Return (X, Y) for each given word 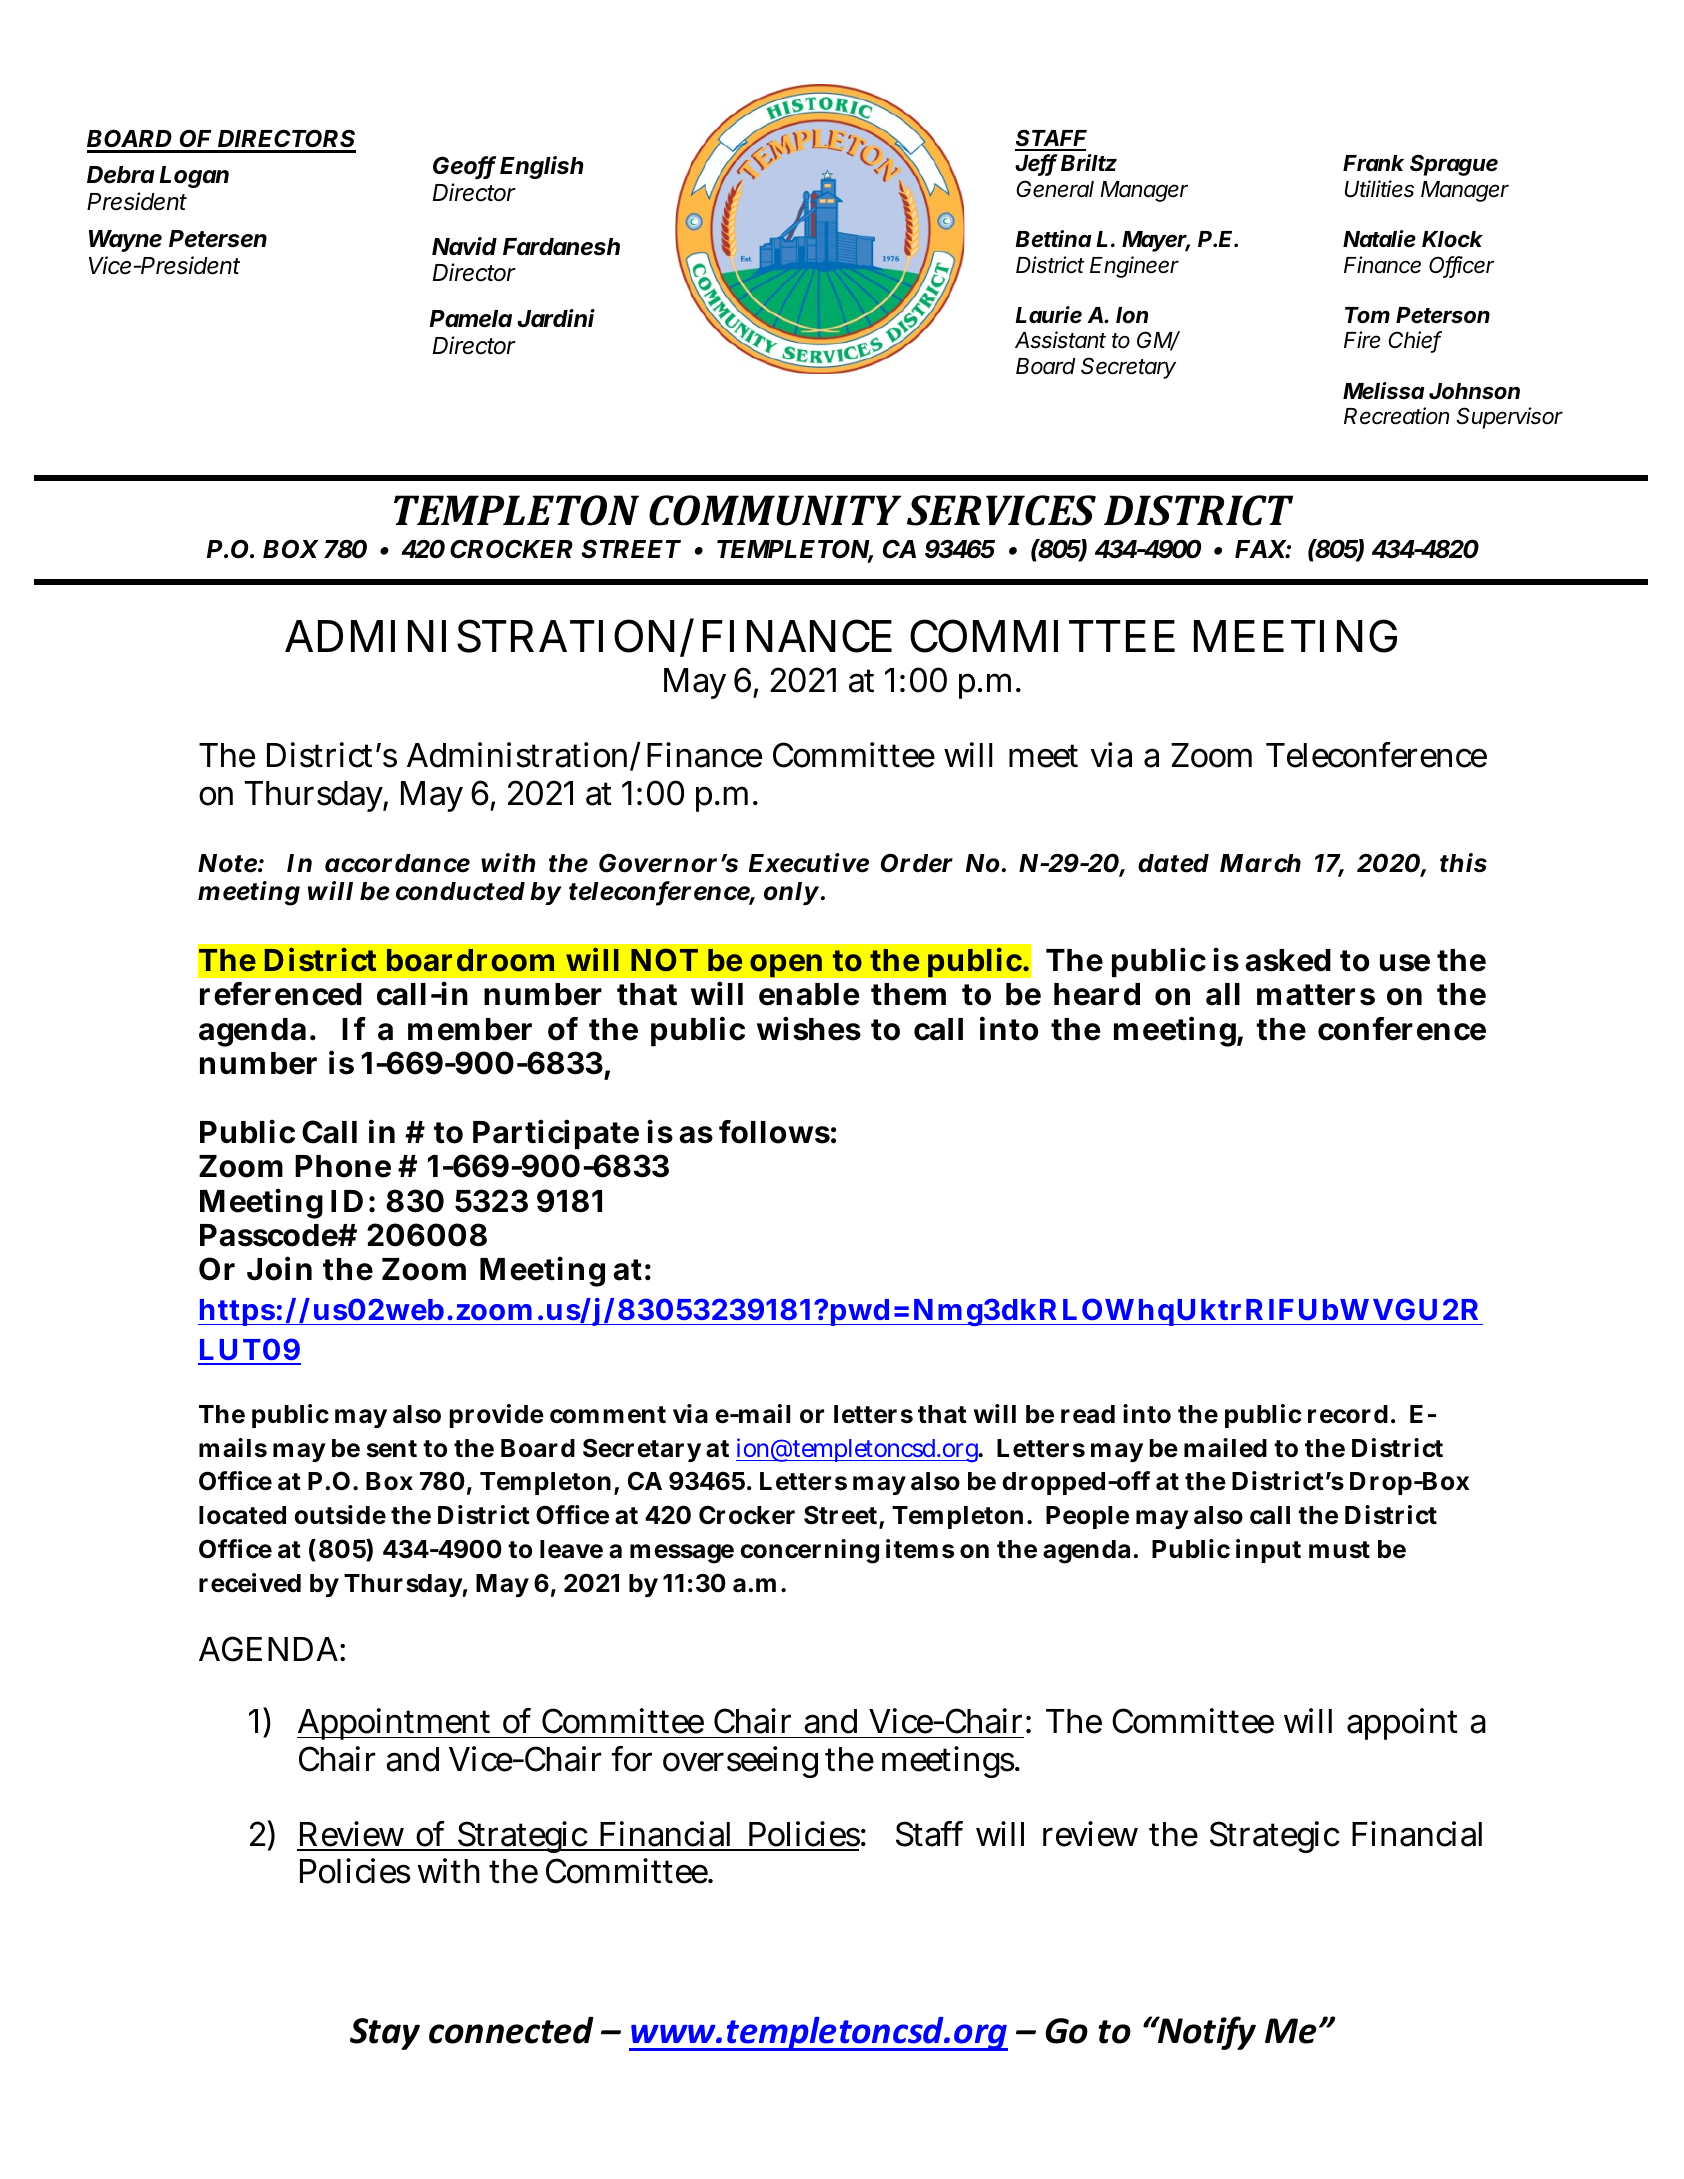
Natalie (1379, 239)
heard (1097, 994)
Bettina (1053, 239)
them (908, 994)
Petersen (218, 239)
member (470, 1029)
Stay (385, 2034)
